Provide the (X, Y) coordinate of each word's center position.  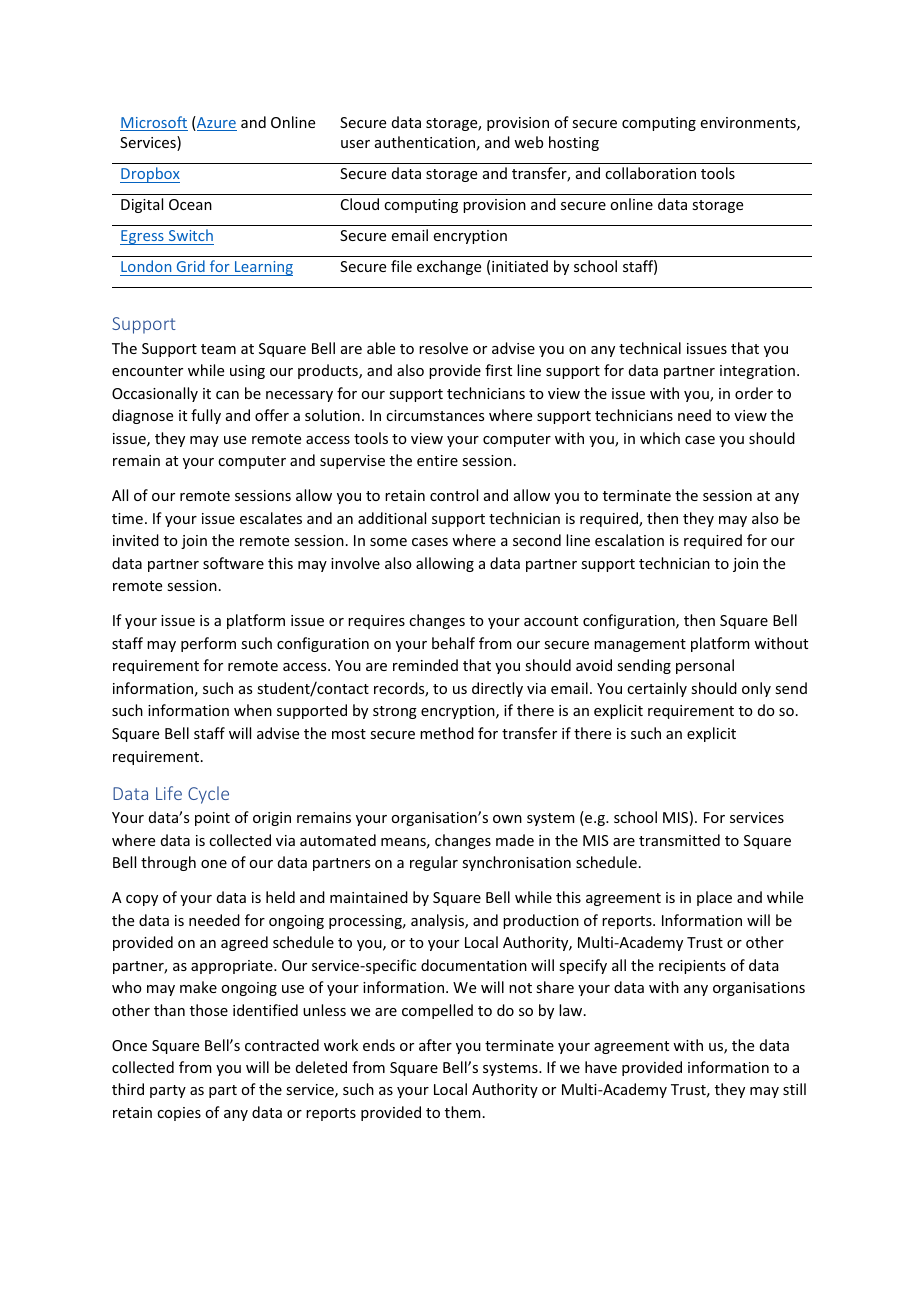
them (463, 1112)
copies (179, 1114)
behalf (453, 643)
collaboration (650, 173)
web (528, 142)
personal (705, 666)
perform (208, 644)
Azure (216, 123)
